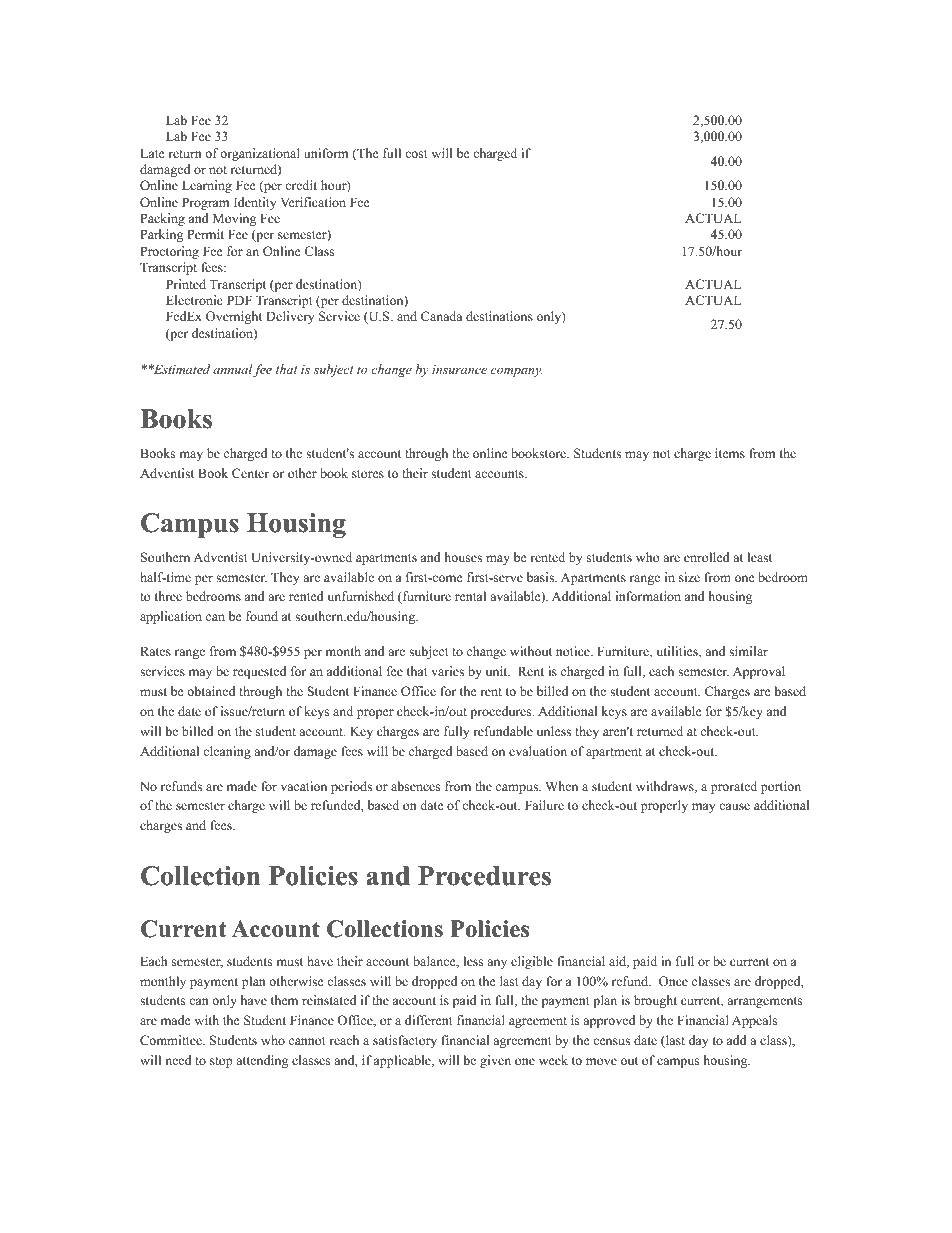 This image has width=952, height=1233. Describe the element at coordinates (221, 1062) in the image. I see `stop` at that location.
